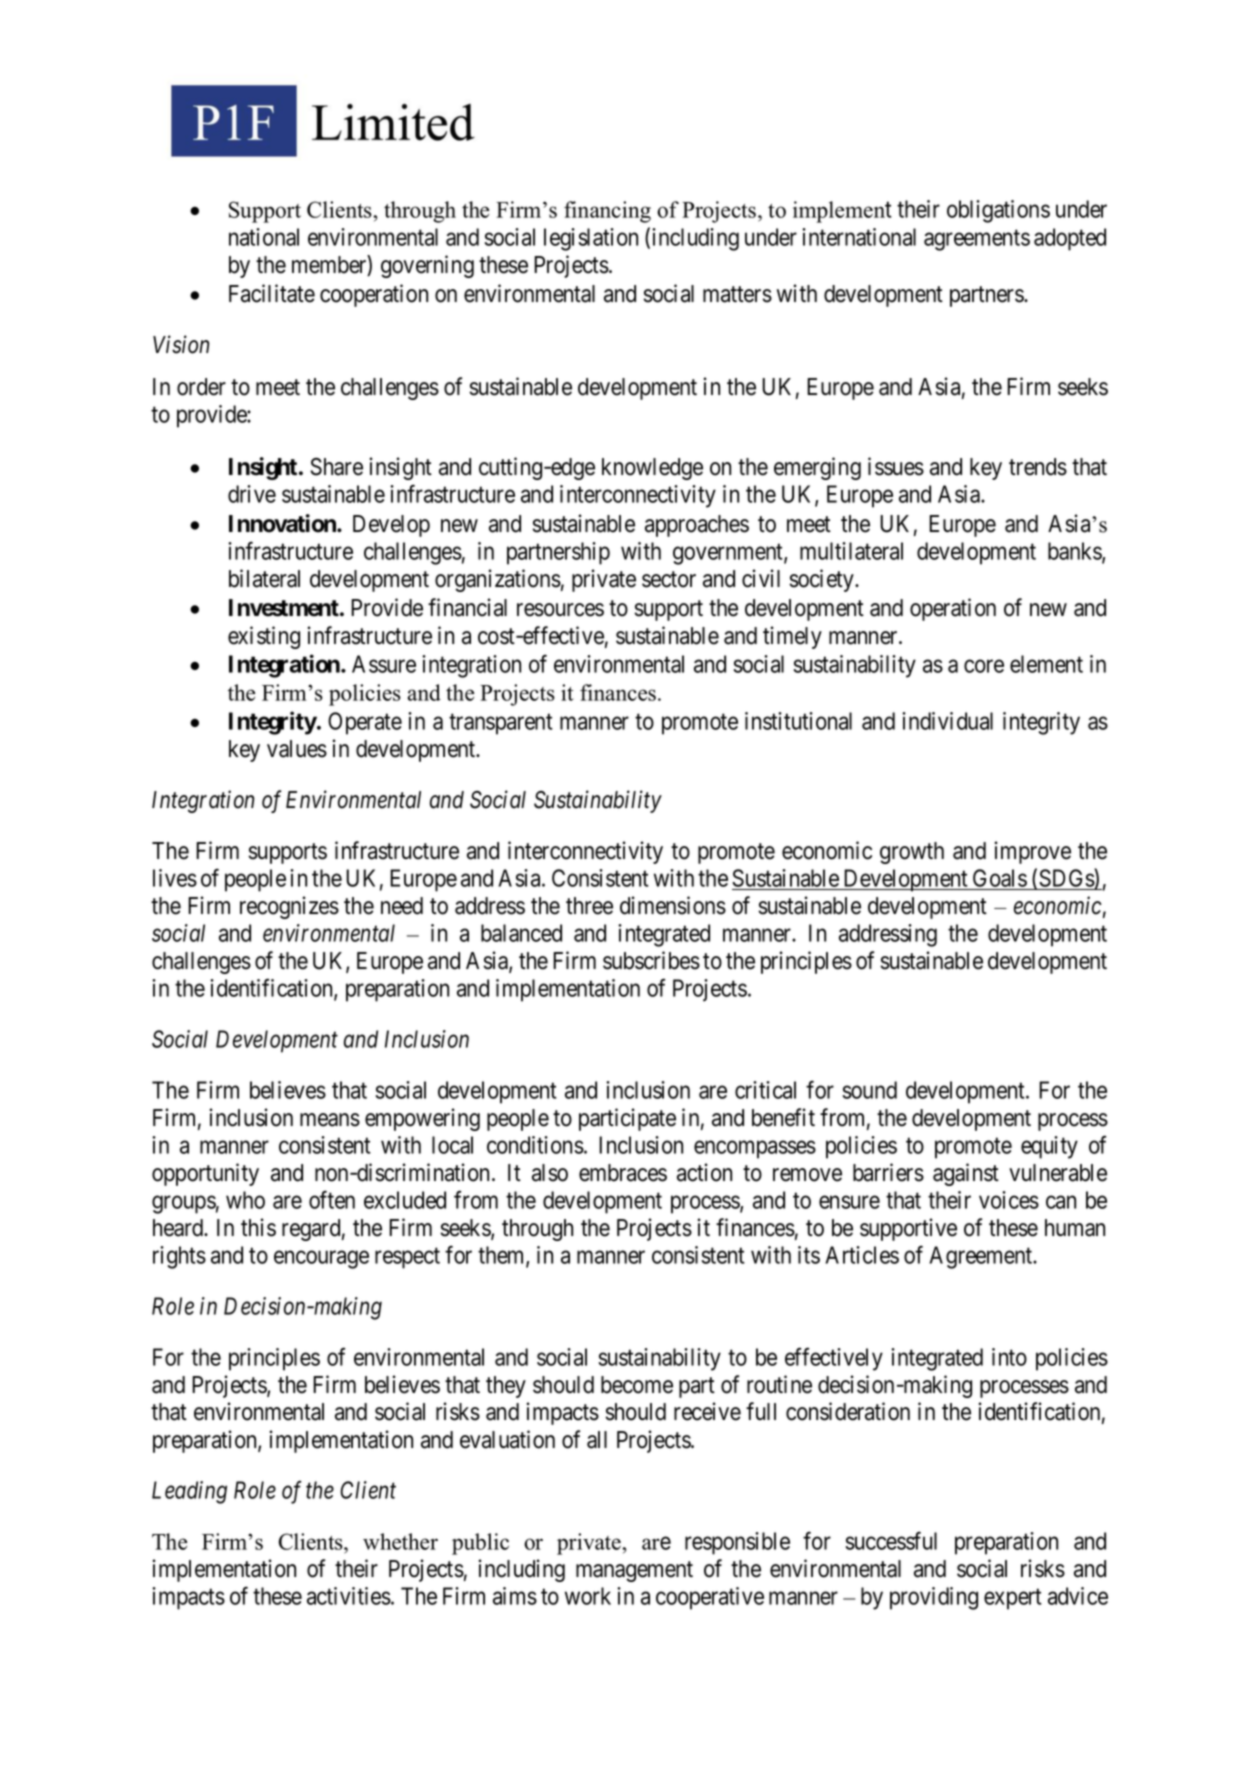 The height and width of the screenshot is (1774, 1254). Describe the element at coordinates (591, 239) in the screenshot. I see `legislation` at that location.
